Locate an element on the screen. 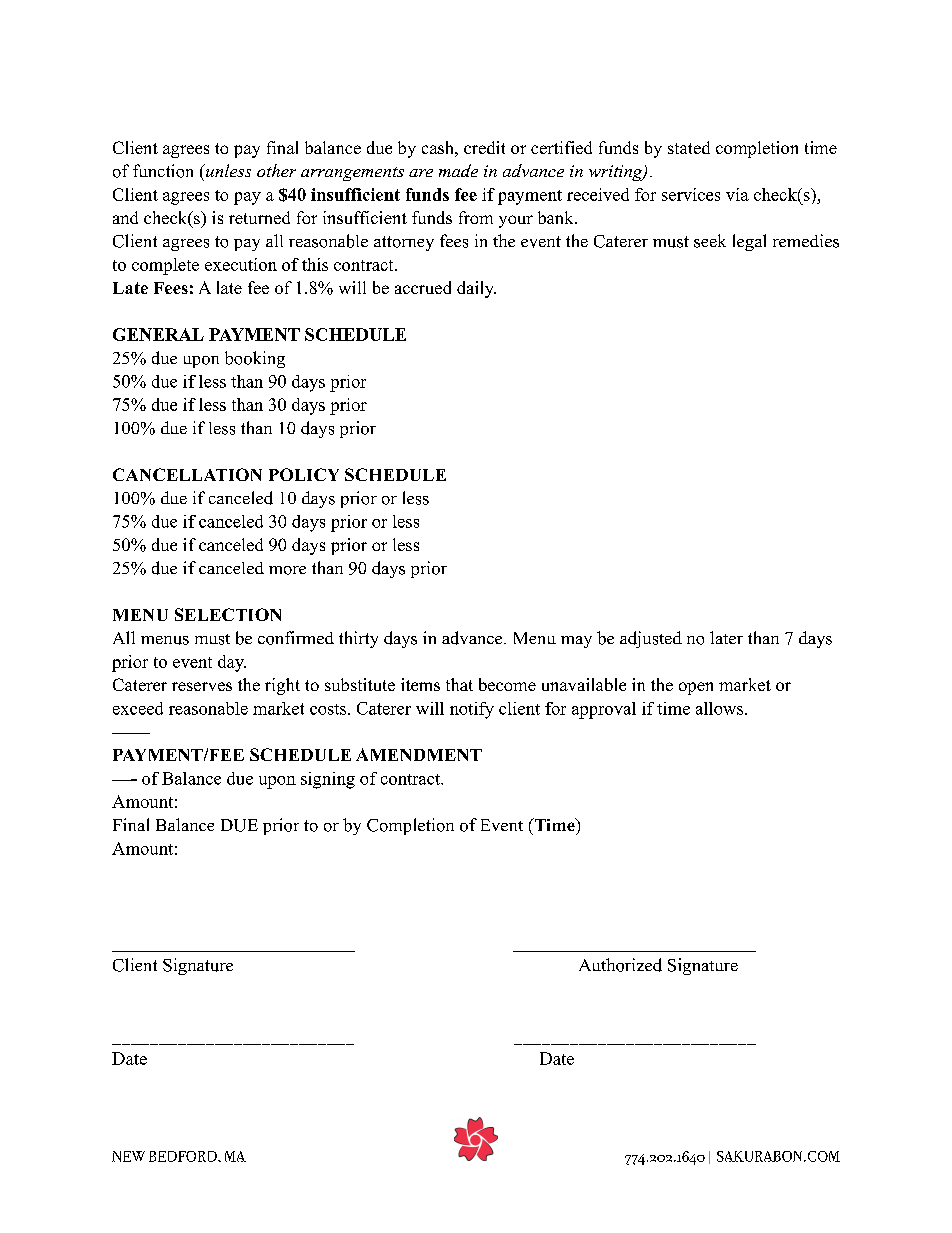 The image size is (952, 1233). open is located at coordinates (696, 688).
